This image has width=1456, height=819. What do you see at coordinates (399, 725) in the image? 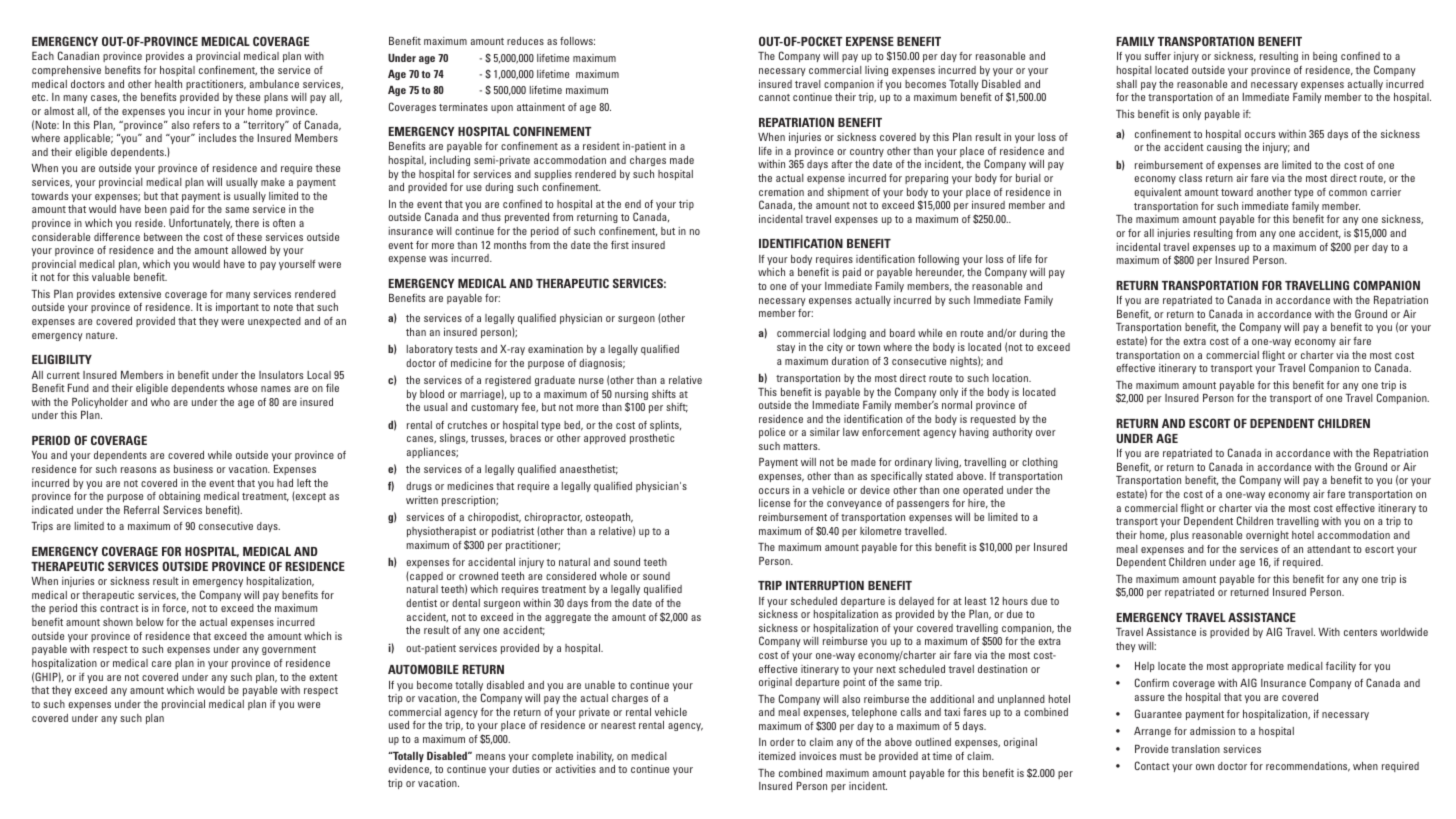
I see `used` at bounding box center [399, 725].
